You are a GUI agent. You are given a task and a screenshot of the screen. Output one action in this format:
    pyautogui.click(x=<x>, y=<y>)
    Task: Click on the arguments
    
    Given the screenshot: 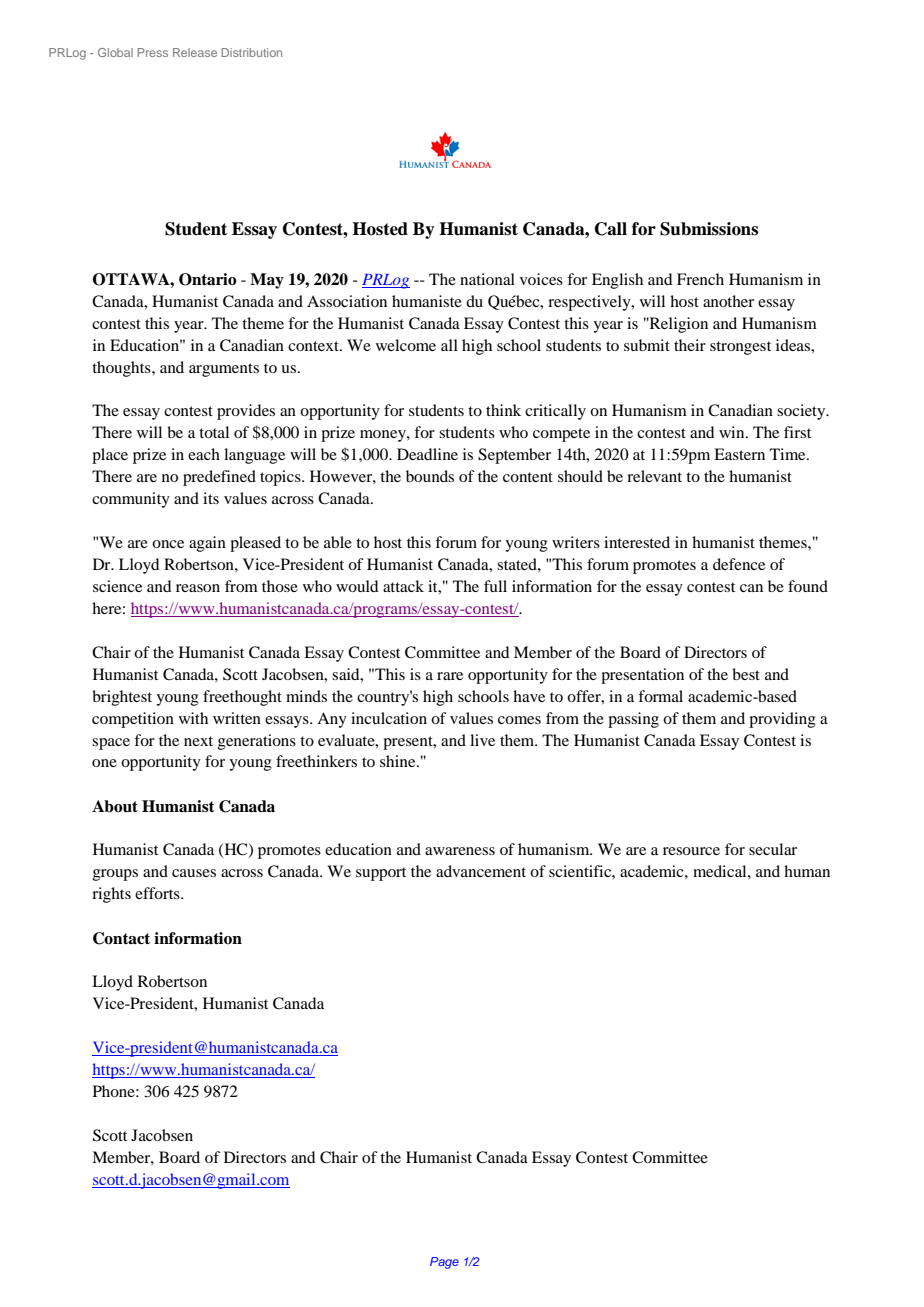 What is the action you would take?
    pyautogui.click(x=224, y=370)
